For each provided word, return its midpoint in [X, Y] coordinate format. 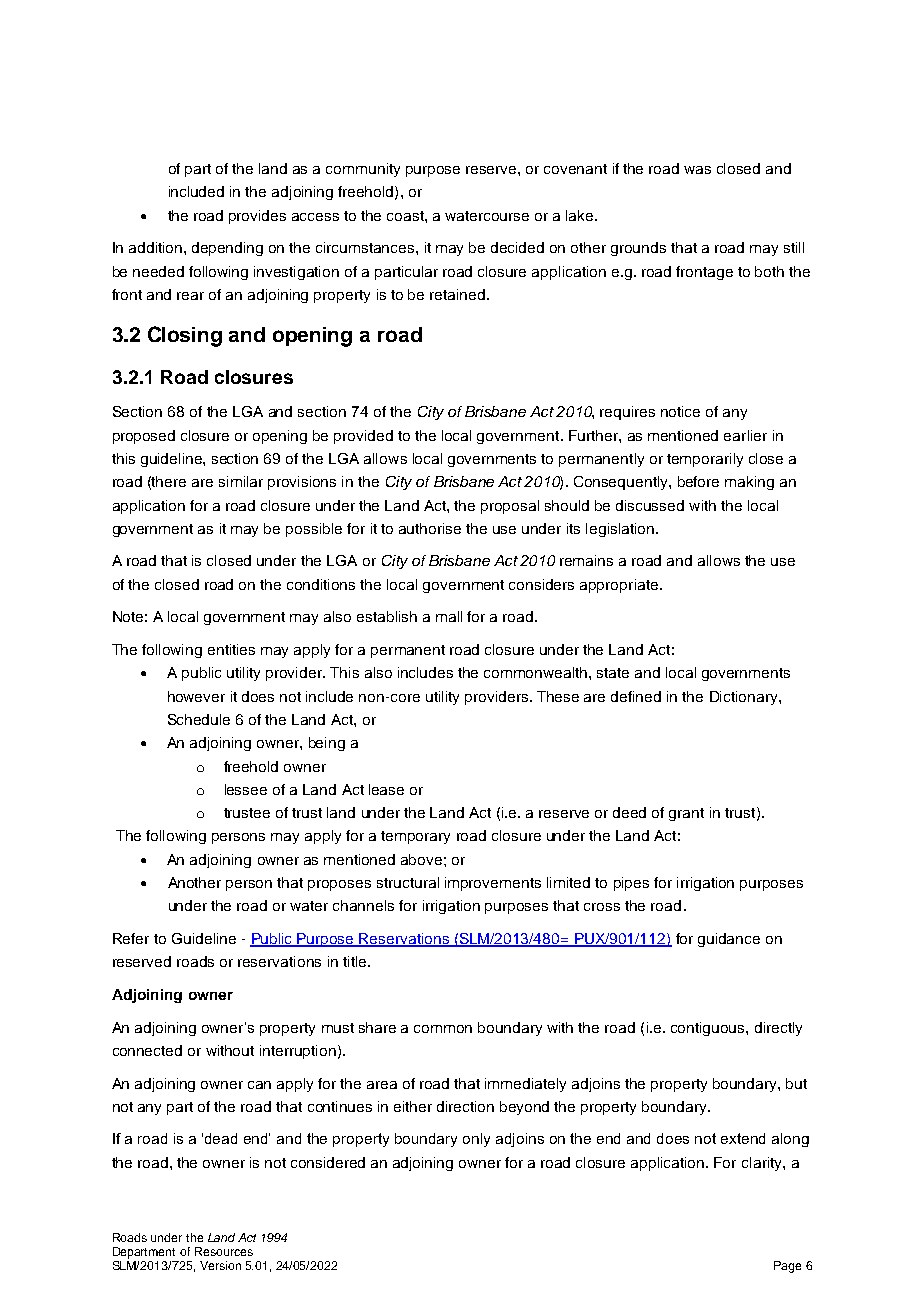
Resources [224, 1251]
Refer [131, 938]
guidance [729, 940]
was [697, 170]
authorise [430, 528]
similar [241, 481]
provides [257, 217]
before [698, 481]
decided [517, 247]
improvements [493, 884]
